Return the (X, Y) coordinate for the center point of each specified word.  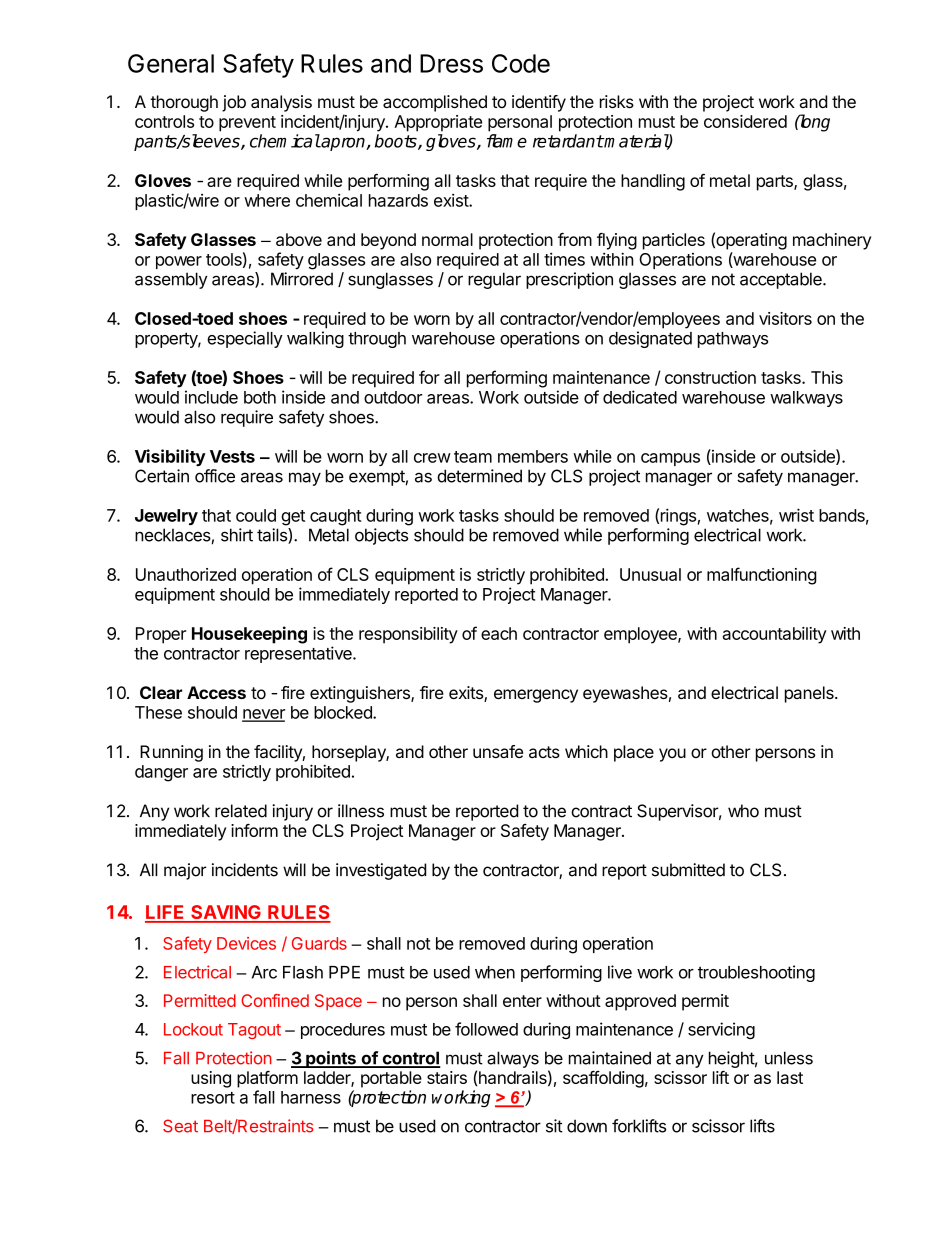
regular (494, 280)
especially (245, 339)
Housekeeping (249, 635)
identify (539, 103)
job (234, 103)
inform (254, 830)
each (499, 633)
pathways (733, 340)
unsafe (498, 751)
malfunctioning (762, 576)
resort (213, 1098)
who (743, 811)
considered (745, 121)
